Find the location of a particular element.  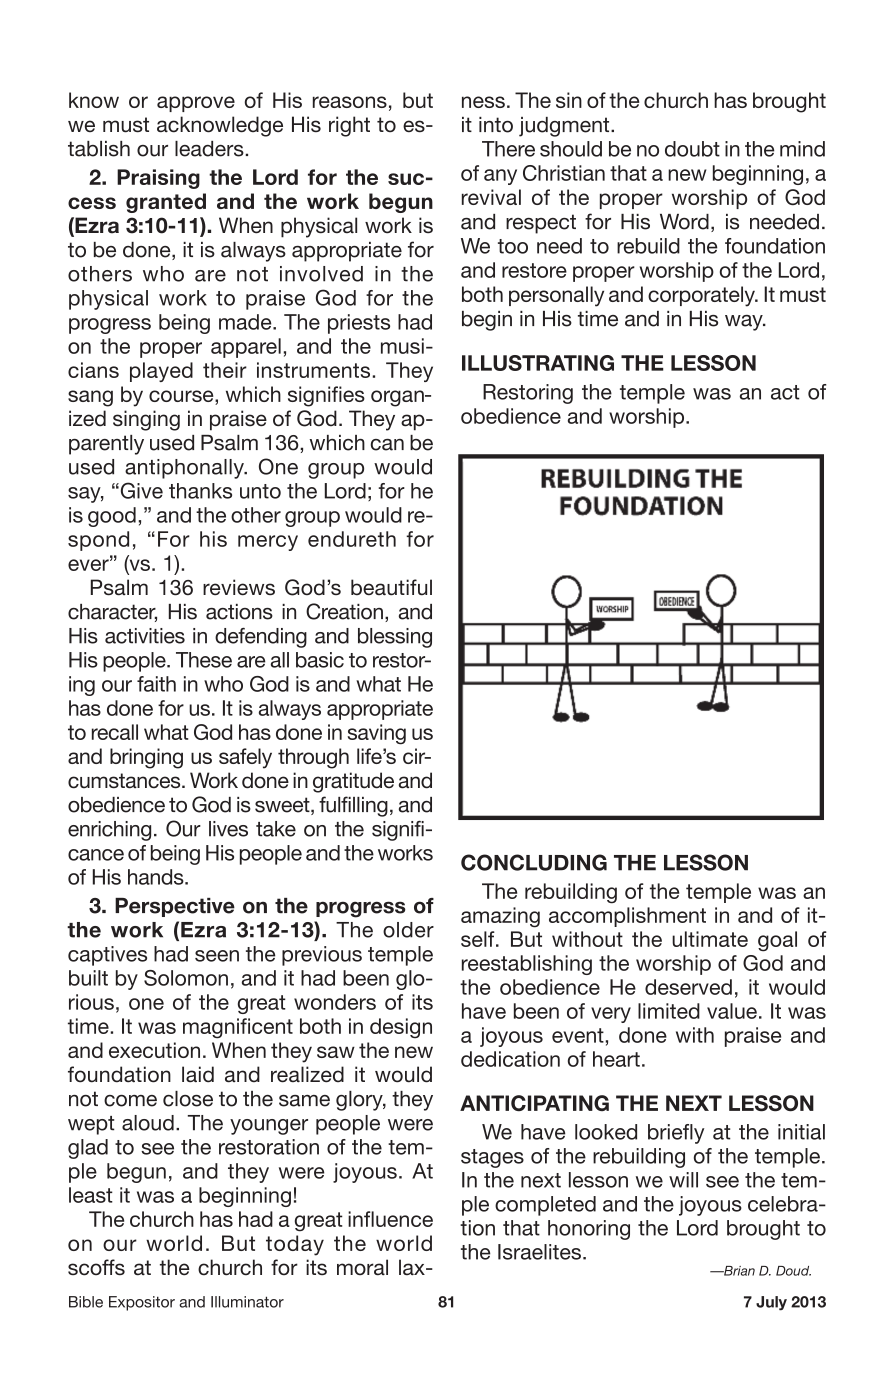

Brian is located at coordinates (738, 1271).
